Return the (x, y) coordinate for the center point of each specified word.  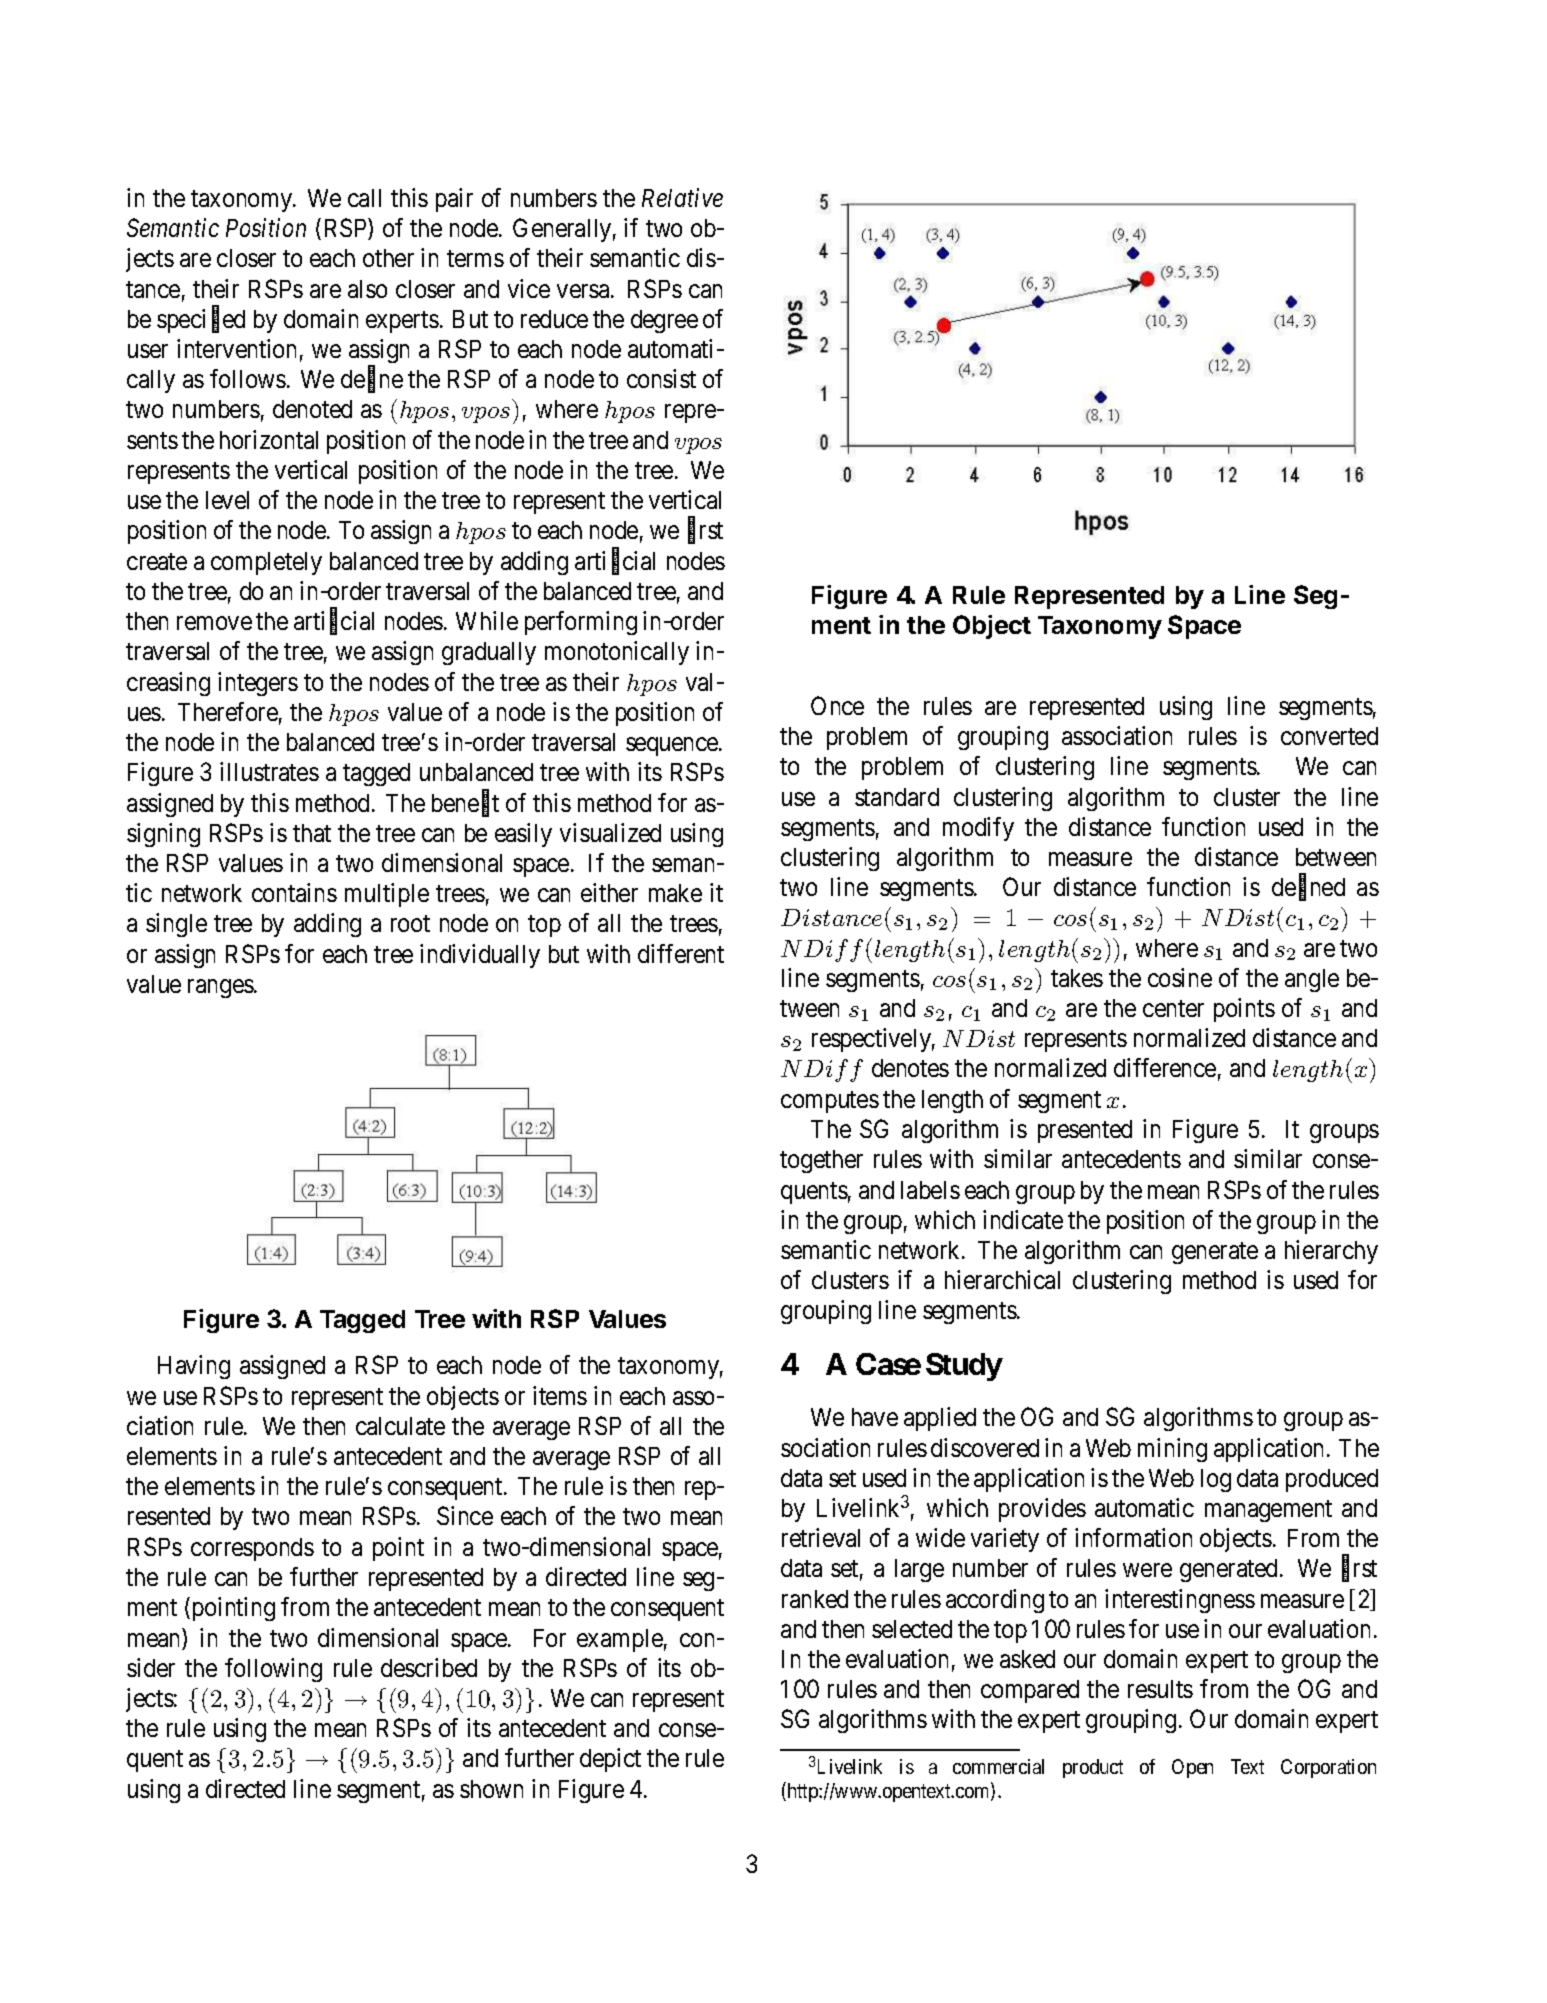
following (273, 1670)
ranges (221, 988)
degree (664, 321)
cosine (1180, 977)
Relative (682, 197)
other (388, 258)
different (681, 953)
